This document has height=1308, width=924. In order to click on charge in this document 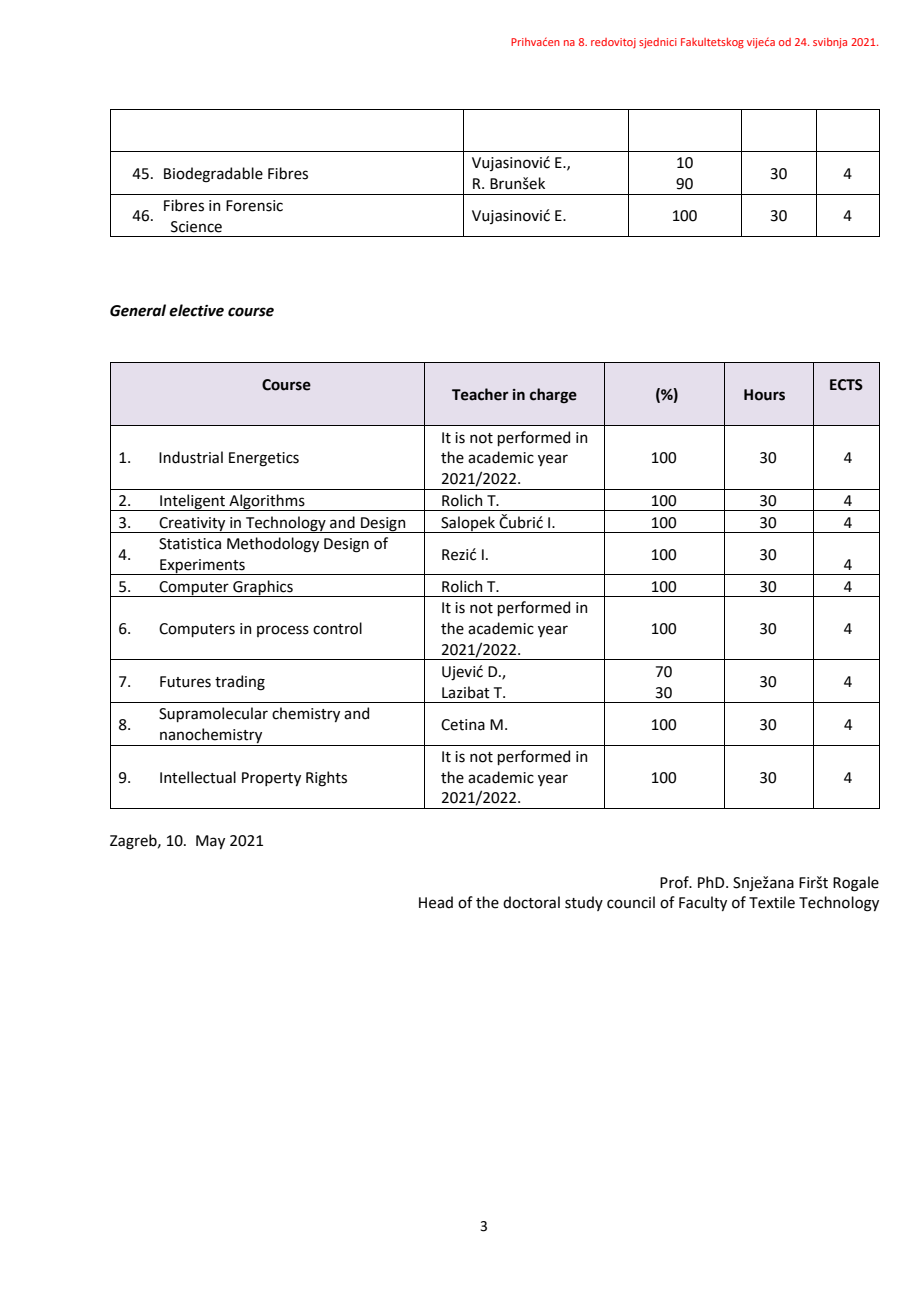, I will do `click(553, 395)`.
